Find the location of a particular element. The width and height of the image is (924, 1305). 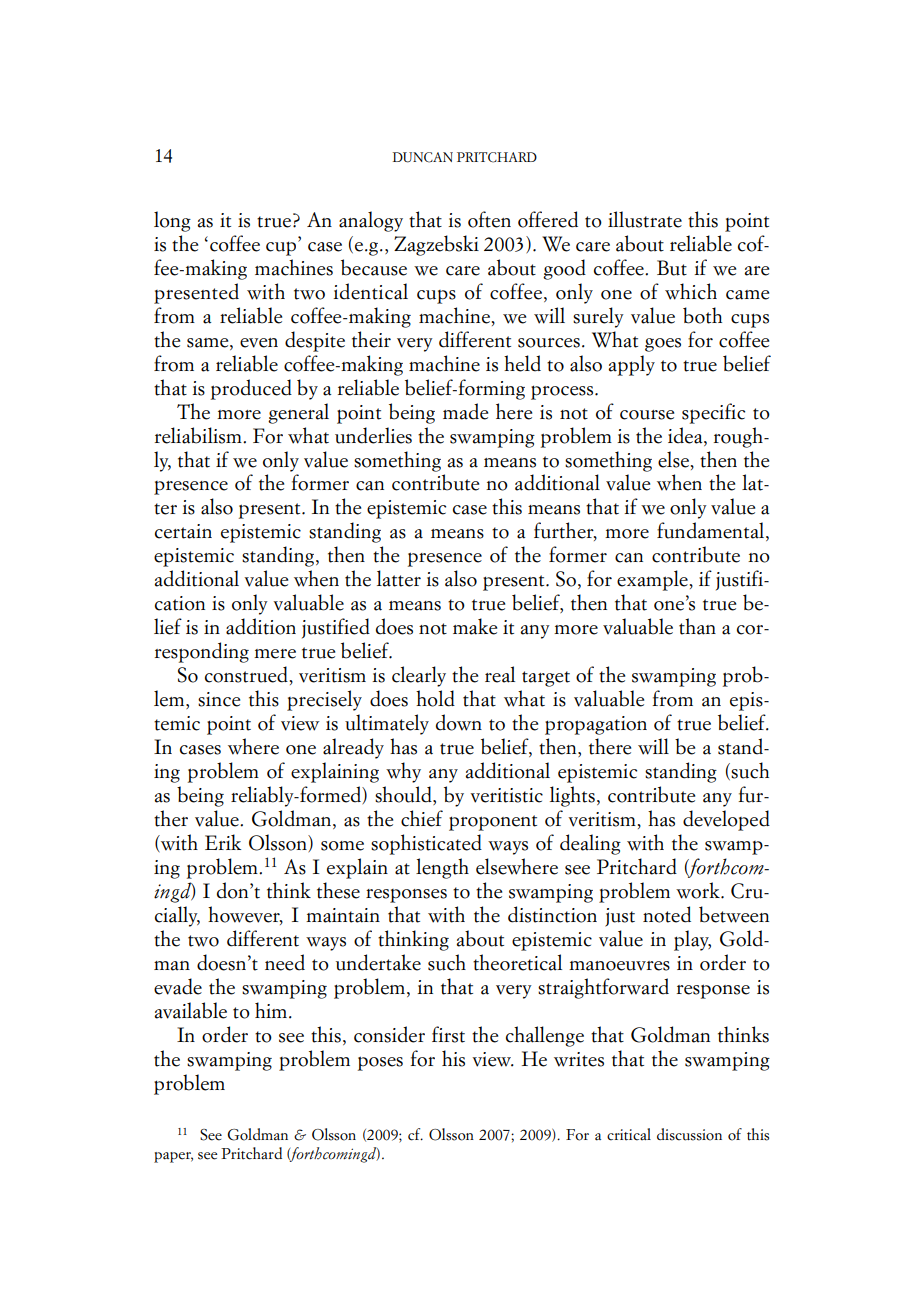

certain is located at coordinates (183, 531).
